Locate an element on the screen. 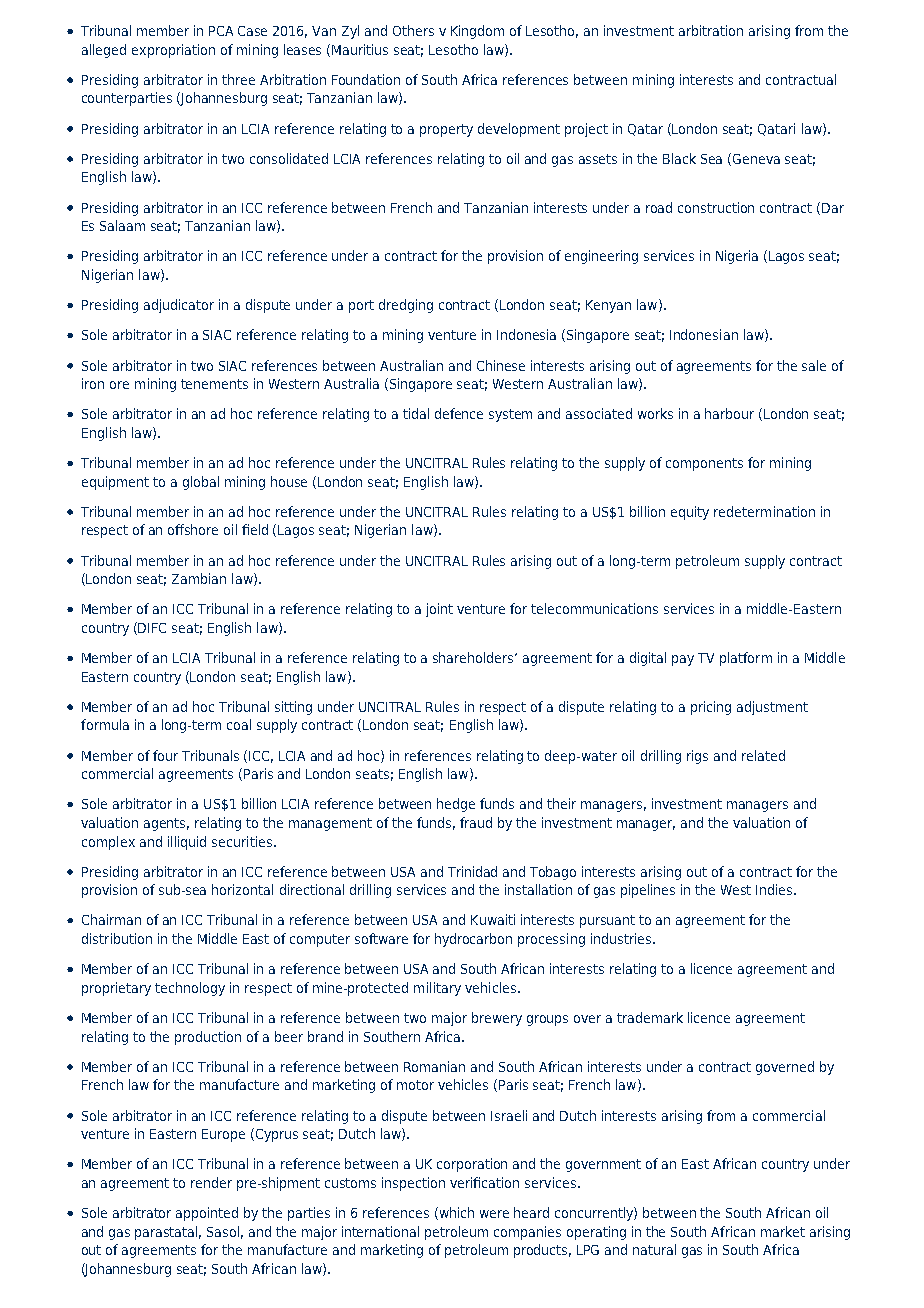  platform is located at coordinates (746, 659).
